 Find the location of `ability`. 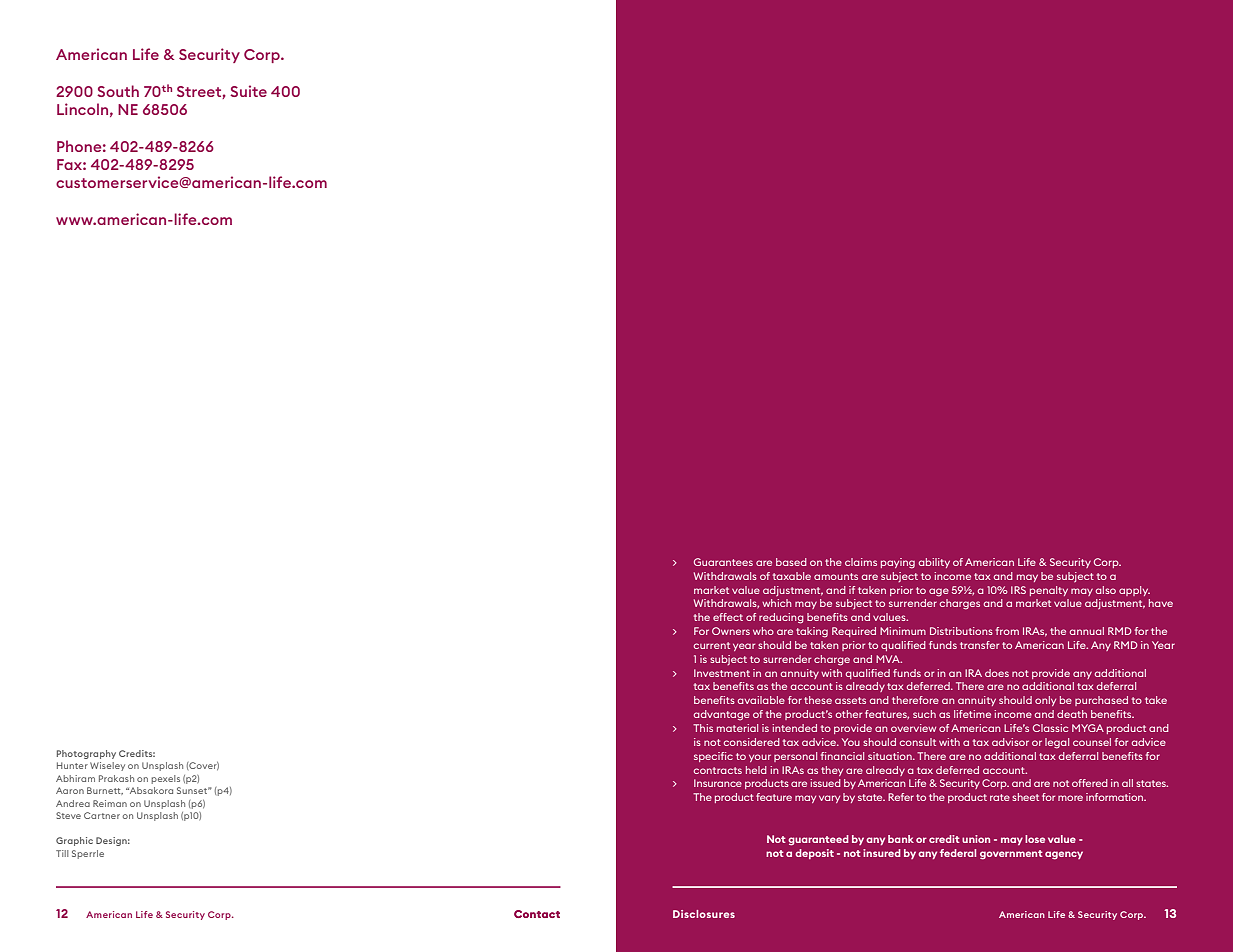

ability is located at coordinates (934, 563).
